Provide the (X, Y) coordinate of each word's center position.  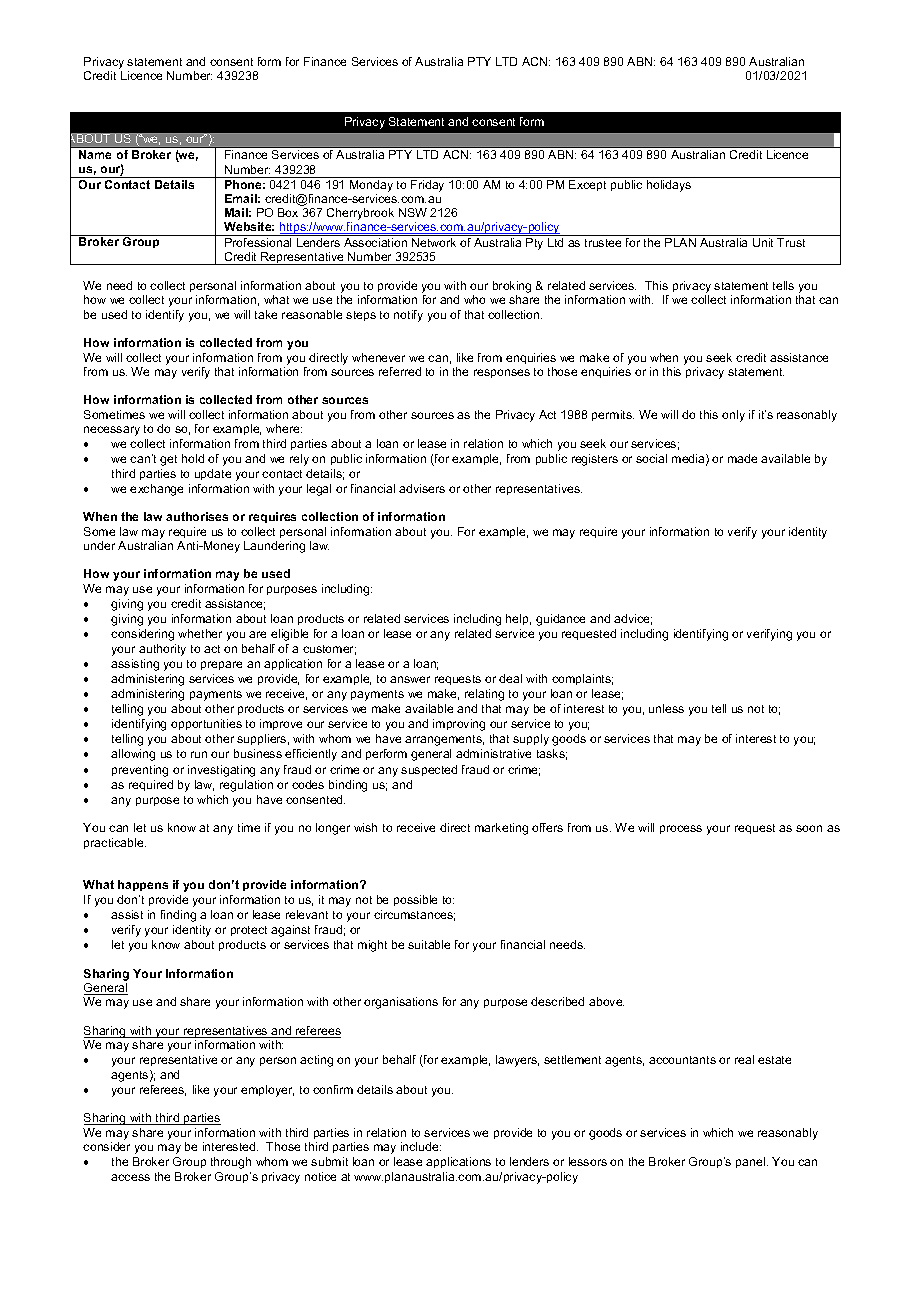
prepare (221, 665)
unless (666, 708)
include (421, 1146)
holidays (669, 186)
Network (434, 242)
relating (484, 695)
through (231, 1163)
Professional (258, 241)
